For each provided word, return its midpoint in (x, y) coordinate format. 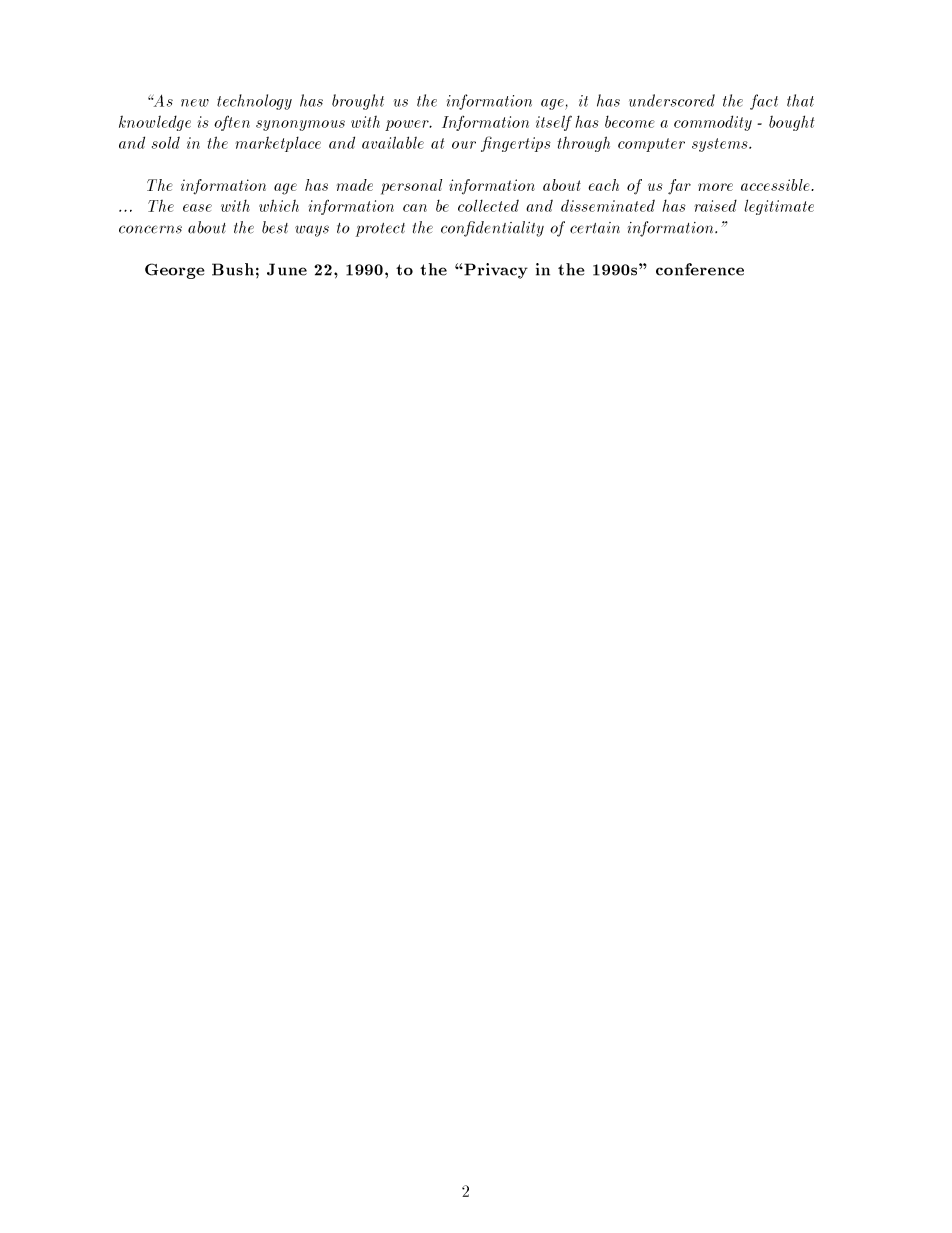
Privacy (495, 271)
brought (358, 102)
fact (764, 102)
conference (700, 269)
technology (254, 102)
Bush (233, 269)
